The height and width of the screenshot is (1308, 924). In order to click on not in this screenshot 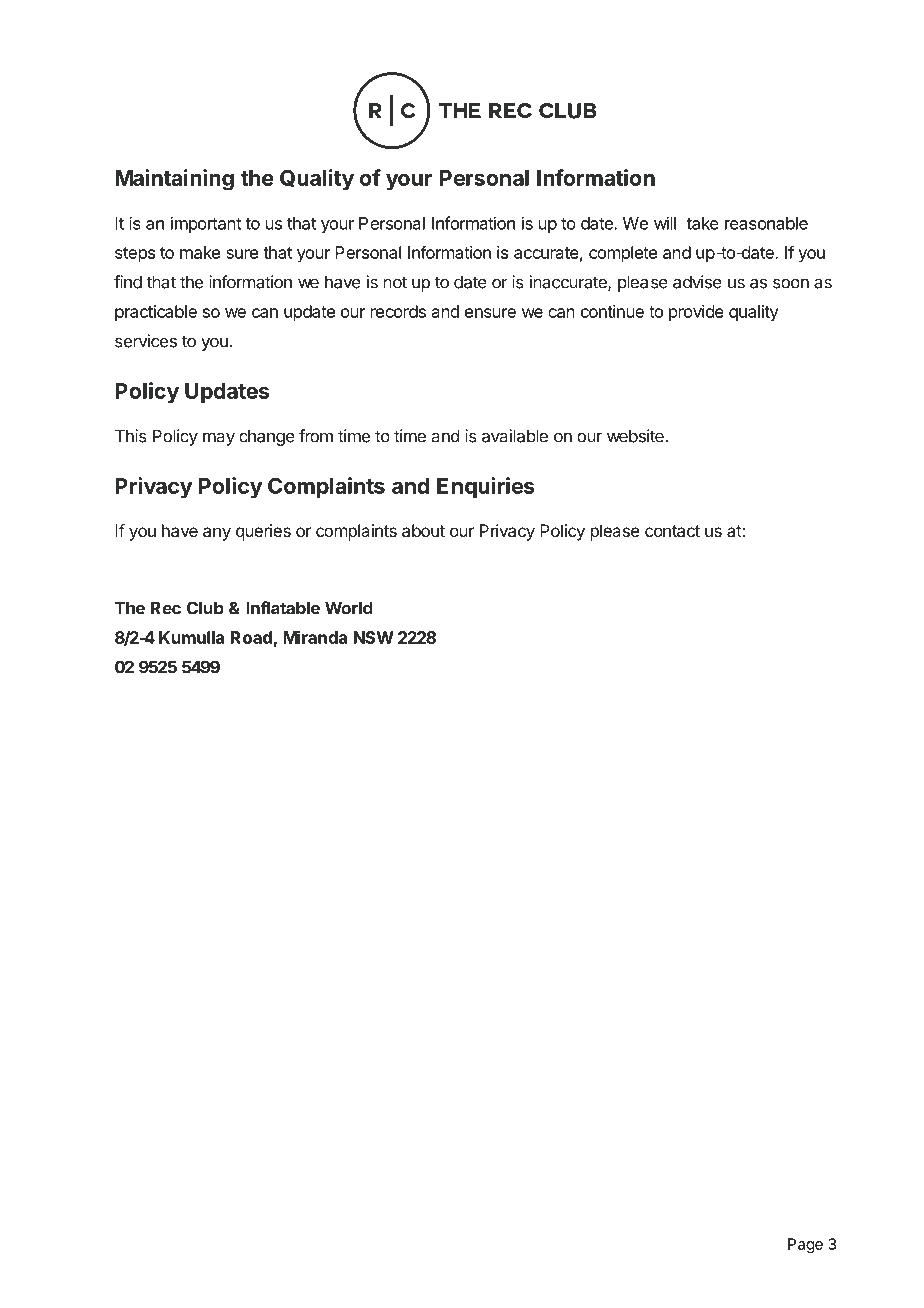, I will do `click(395, 282)`.
